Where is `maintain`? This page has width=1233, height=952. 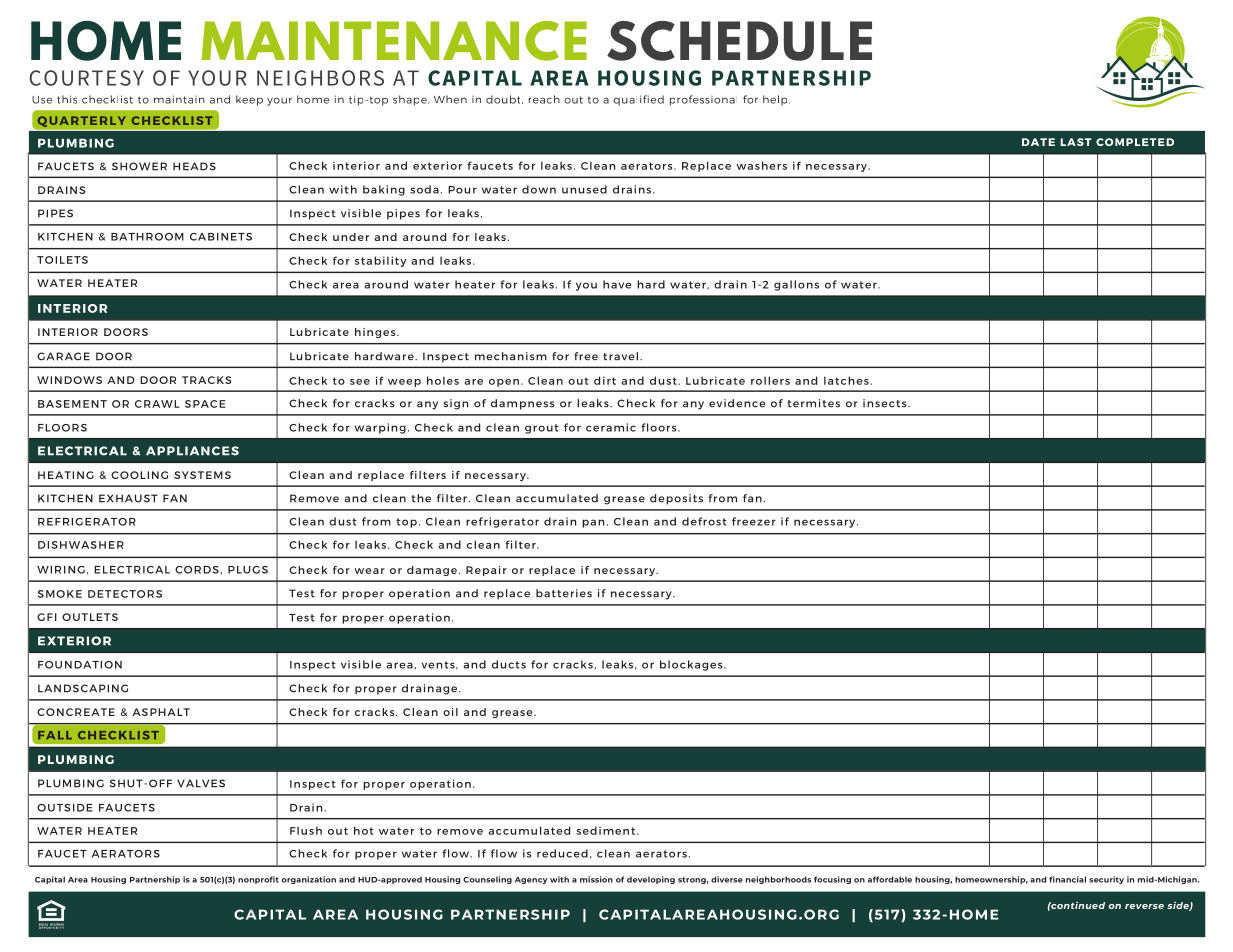 maintain is located at coordinates (179, 99).
